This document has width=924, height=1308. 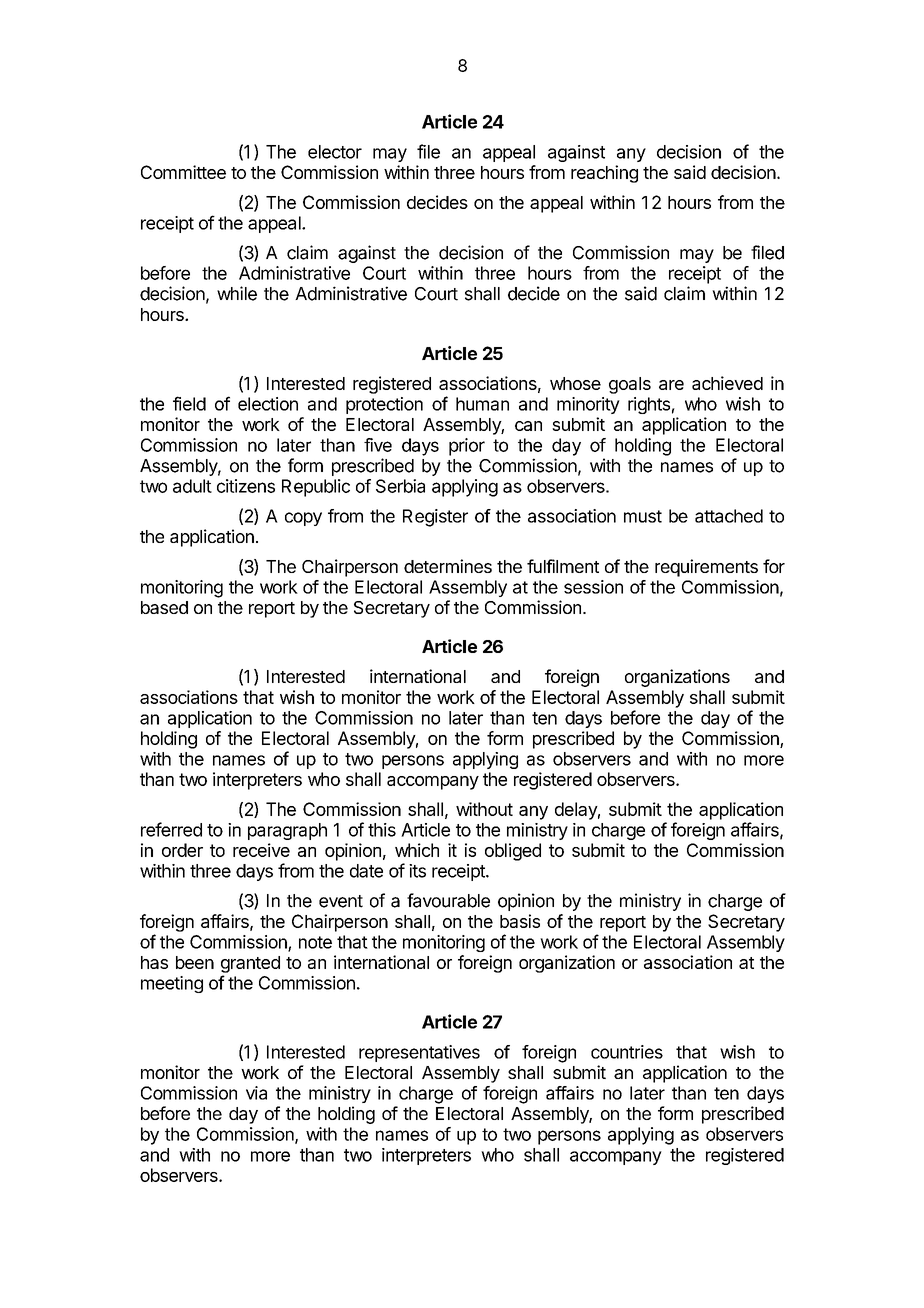 I want to click on based, so click(x=164, y=607).
